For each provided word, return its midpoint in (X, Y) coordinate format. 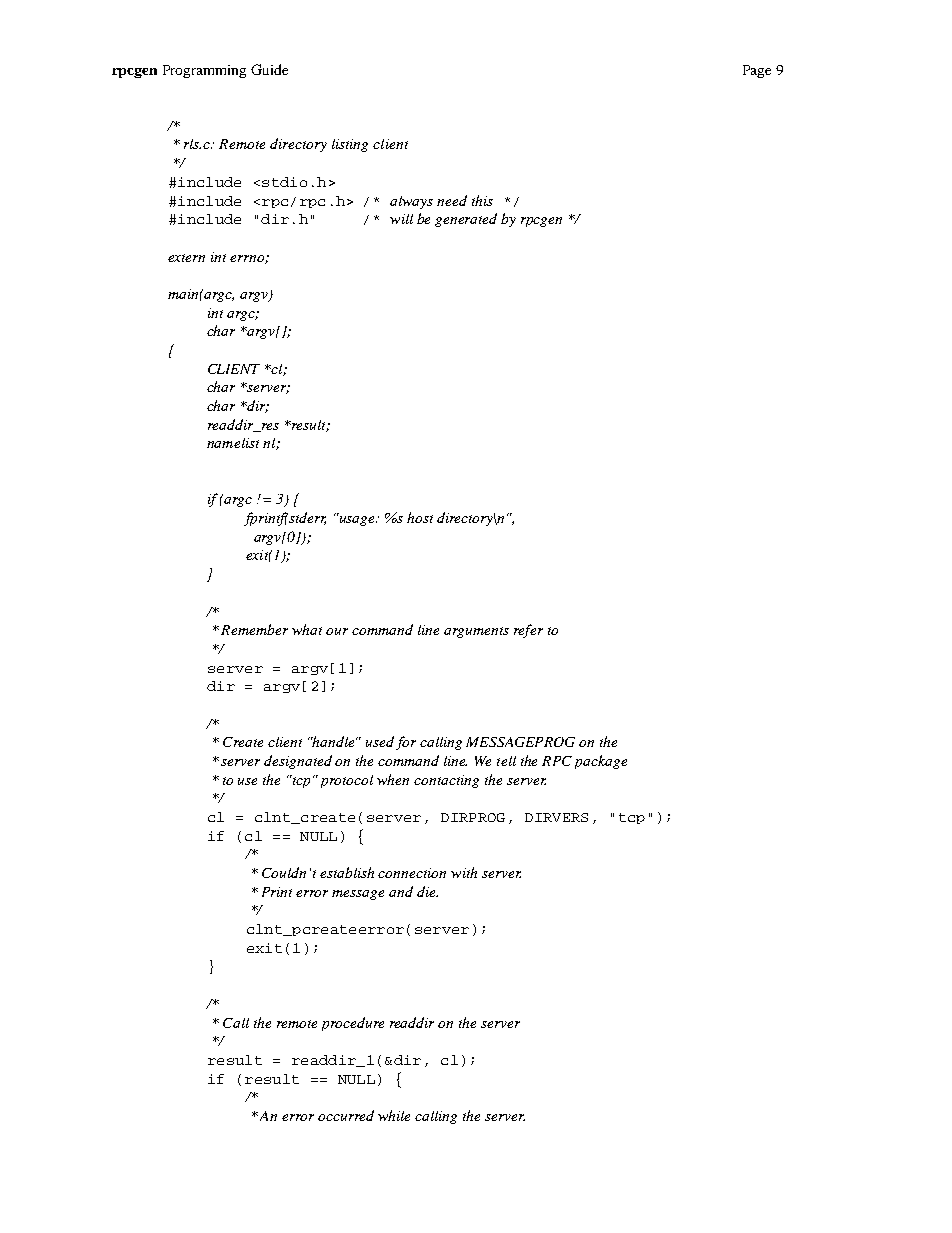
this (482, 200)
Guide (269, 69)
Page (757, 71)
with (464, 872)
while (394, 1115)
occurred (346, 1115)
